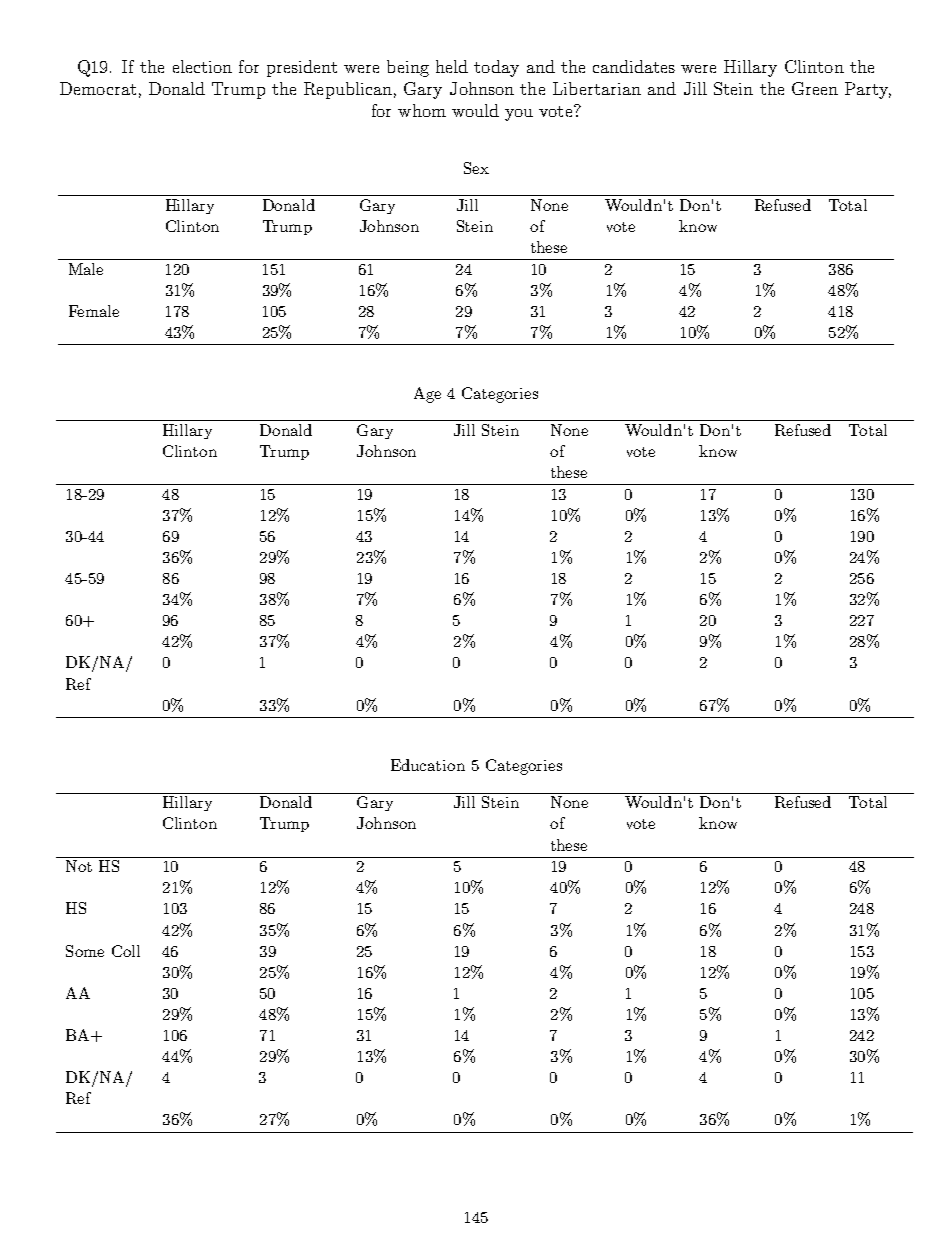 The image size is (952, 1233). I want to click on Some, so click(85, 951).
